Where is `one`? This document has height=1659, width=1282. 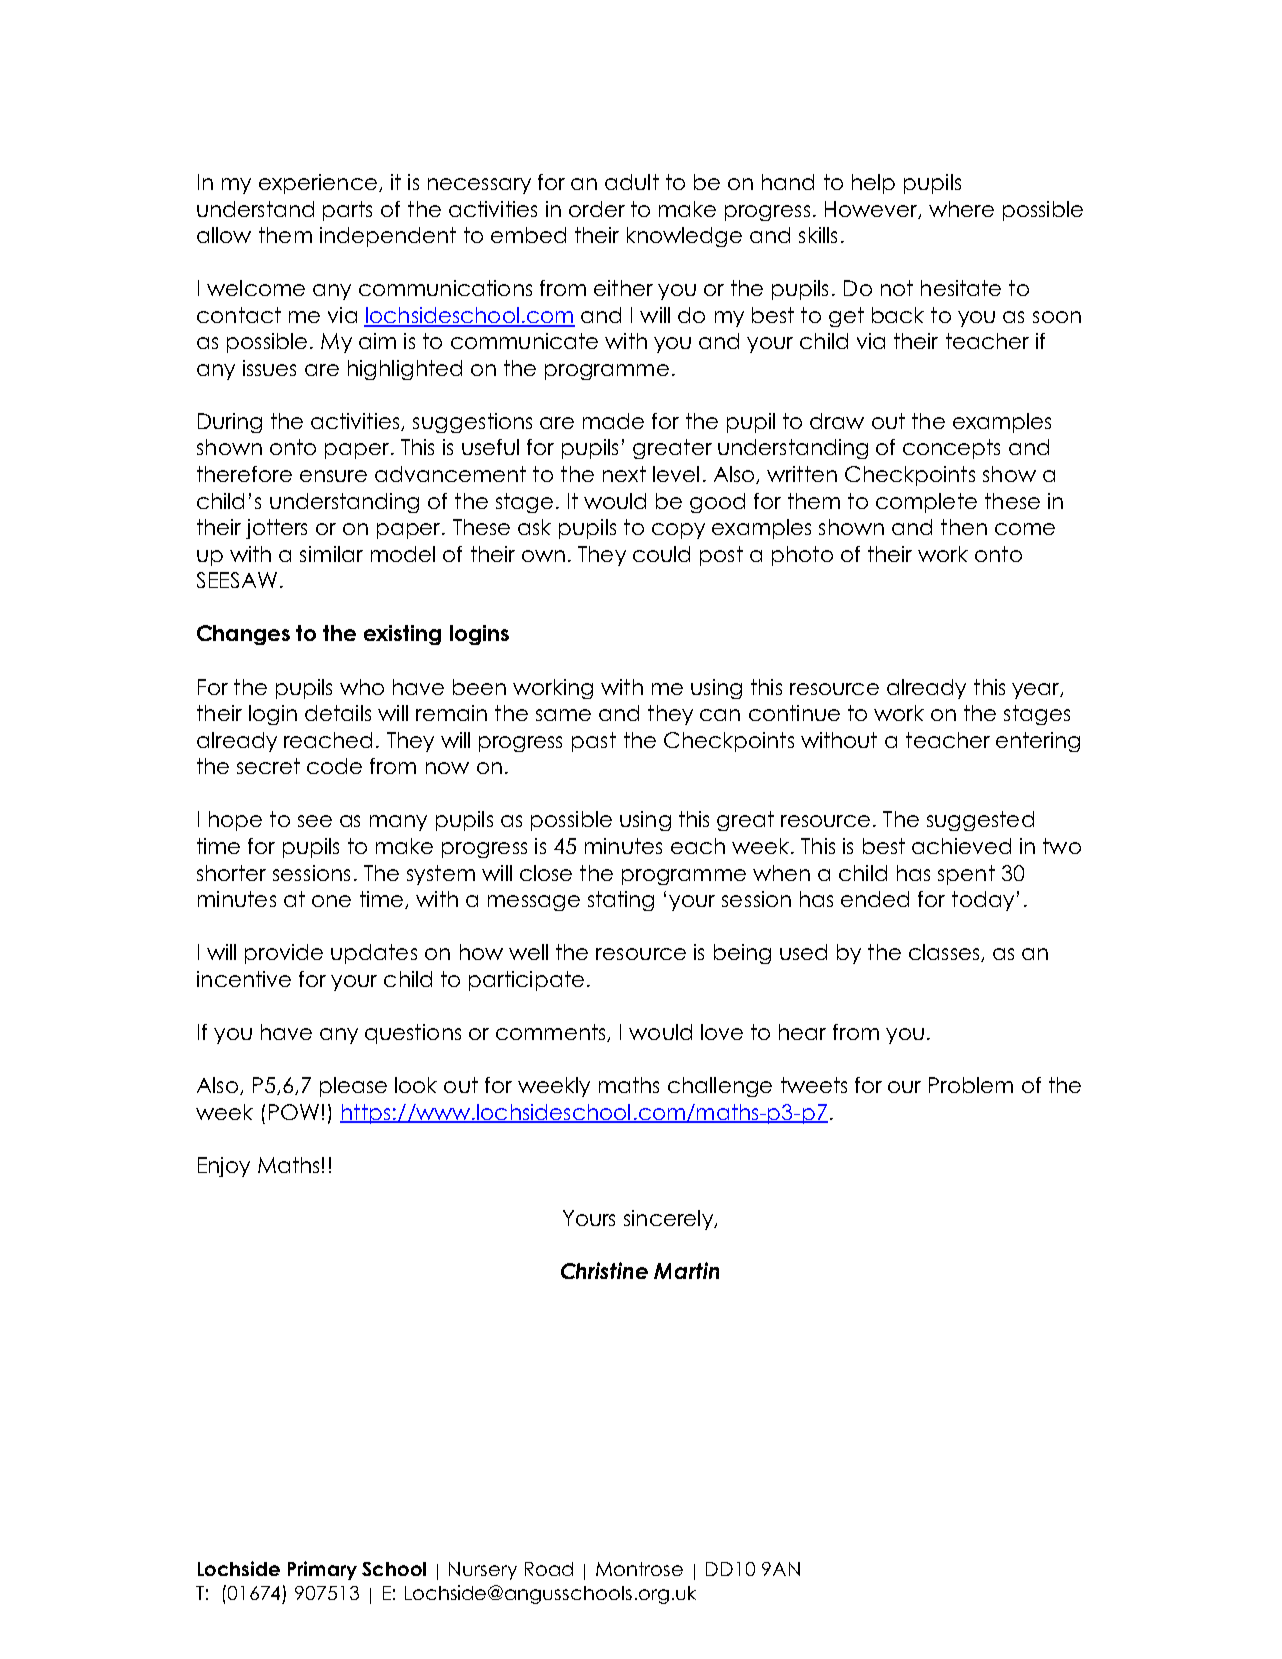 one is located at coordinates (331, 901).
